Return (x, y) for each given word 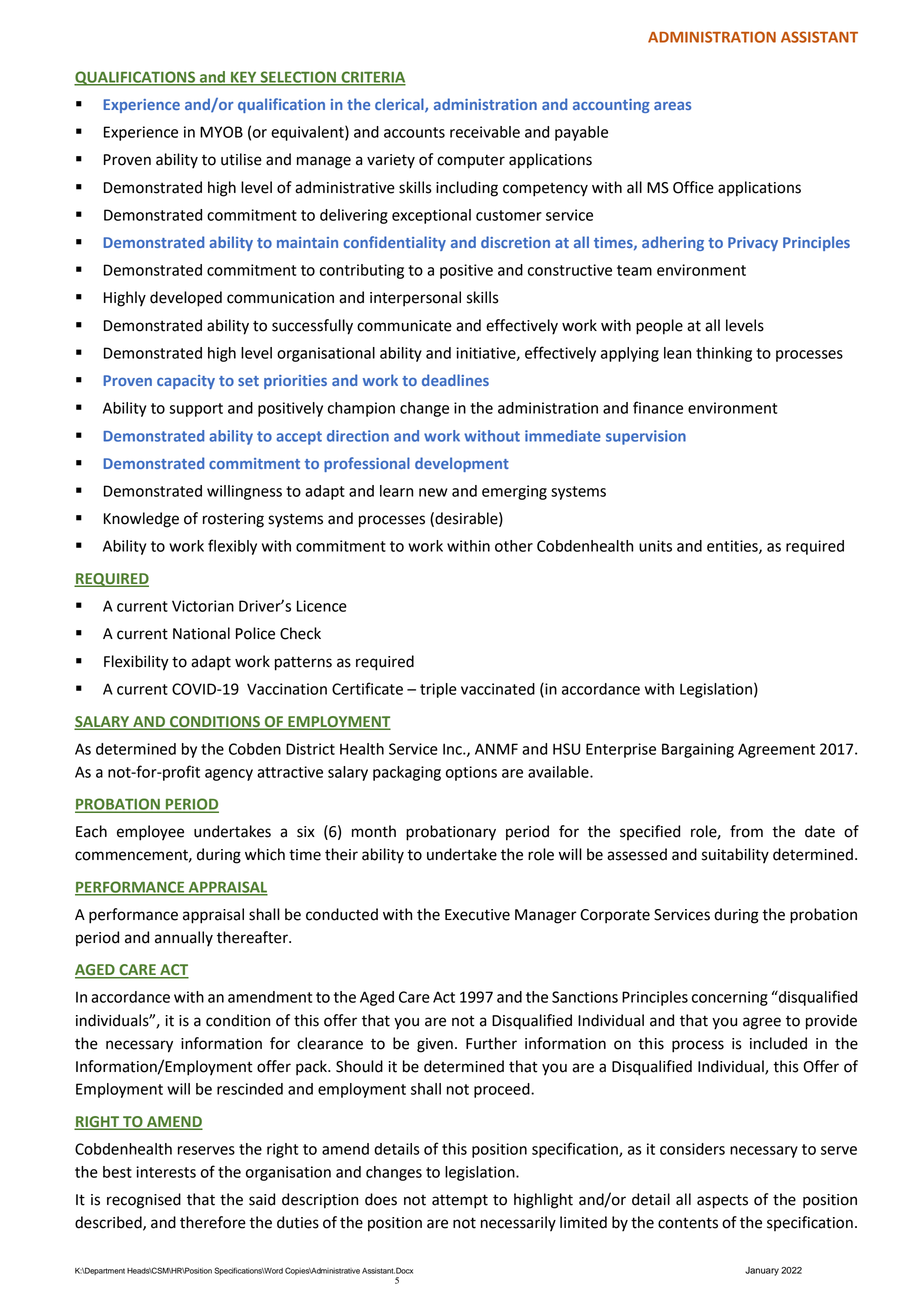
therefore (213, 1222)
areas (672, 106)
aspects (722, 1201)
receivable (485, 132)
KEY (244, 78)
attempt (460, 1201)
